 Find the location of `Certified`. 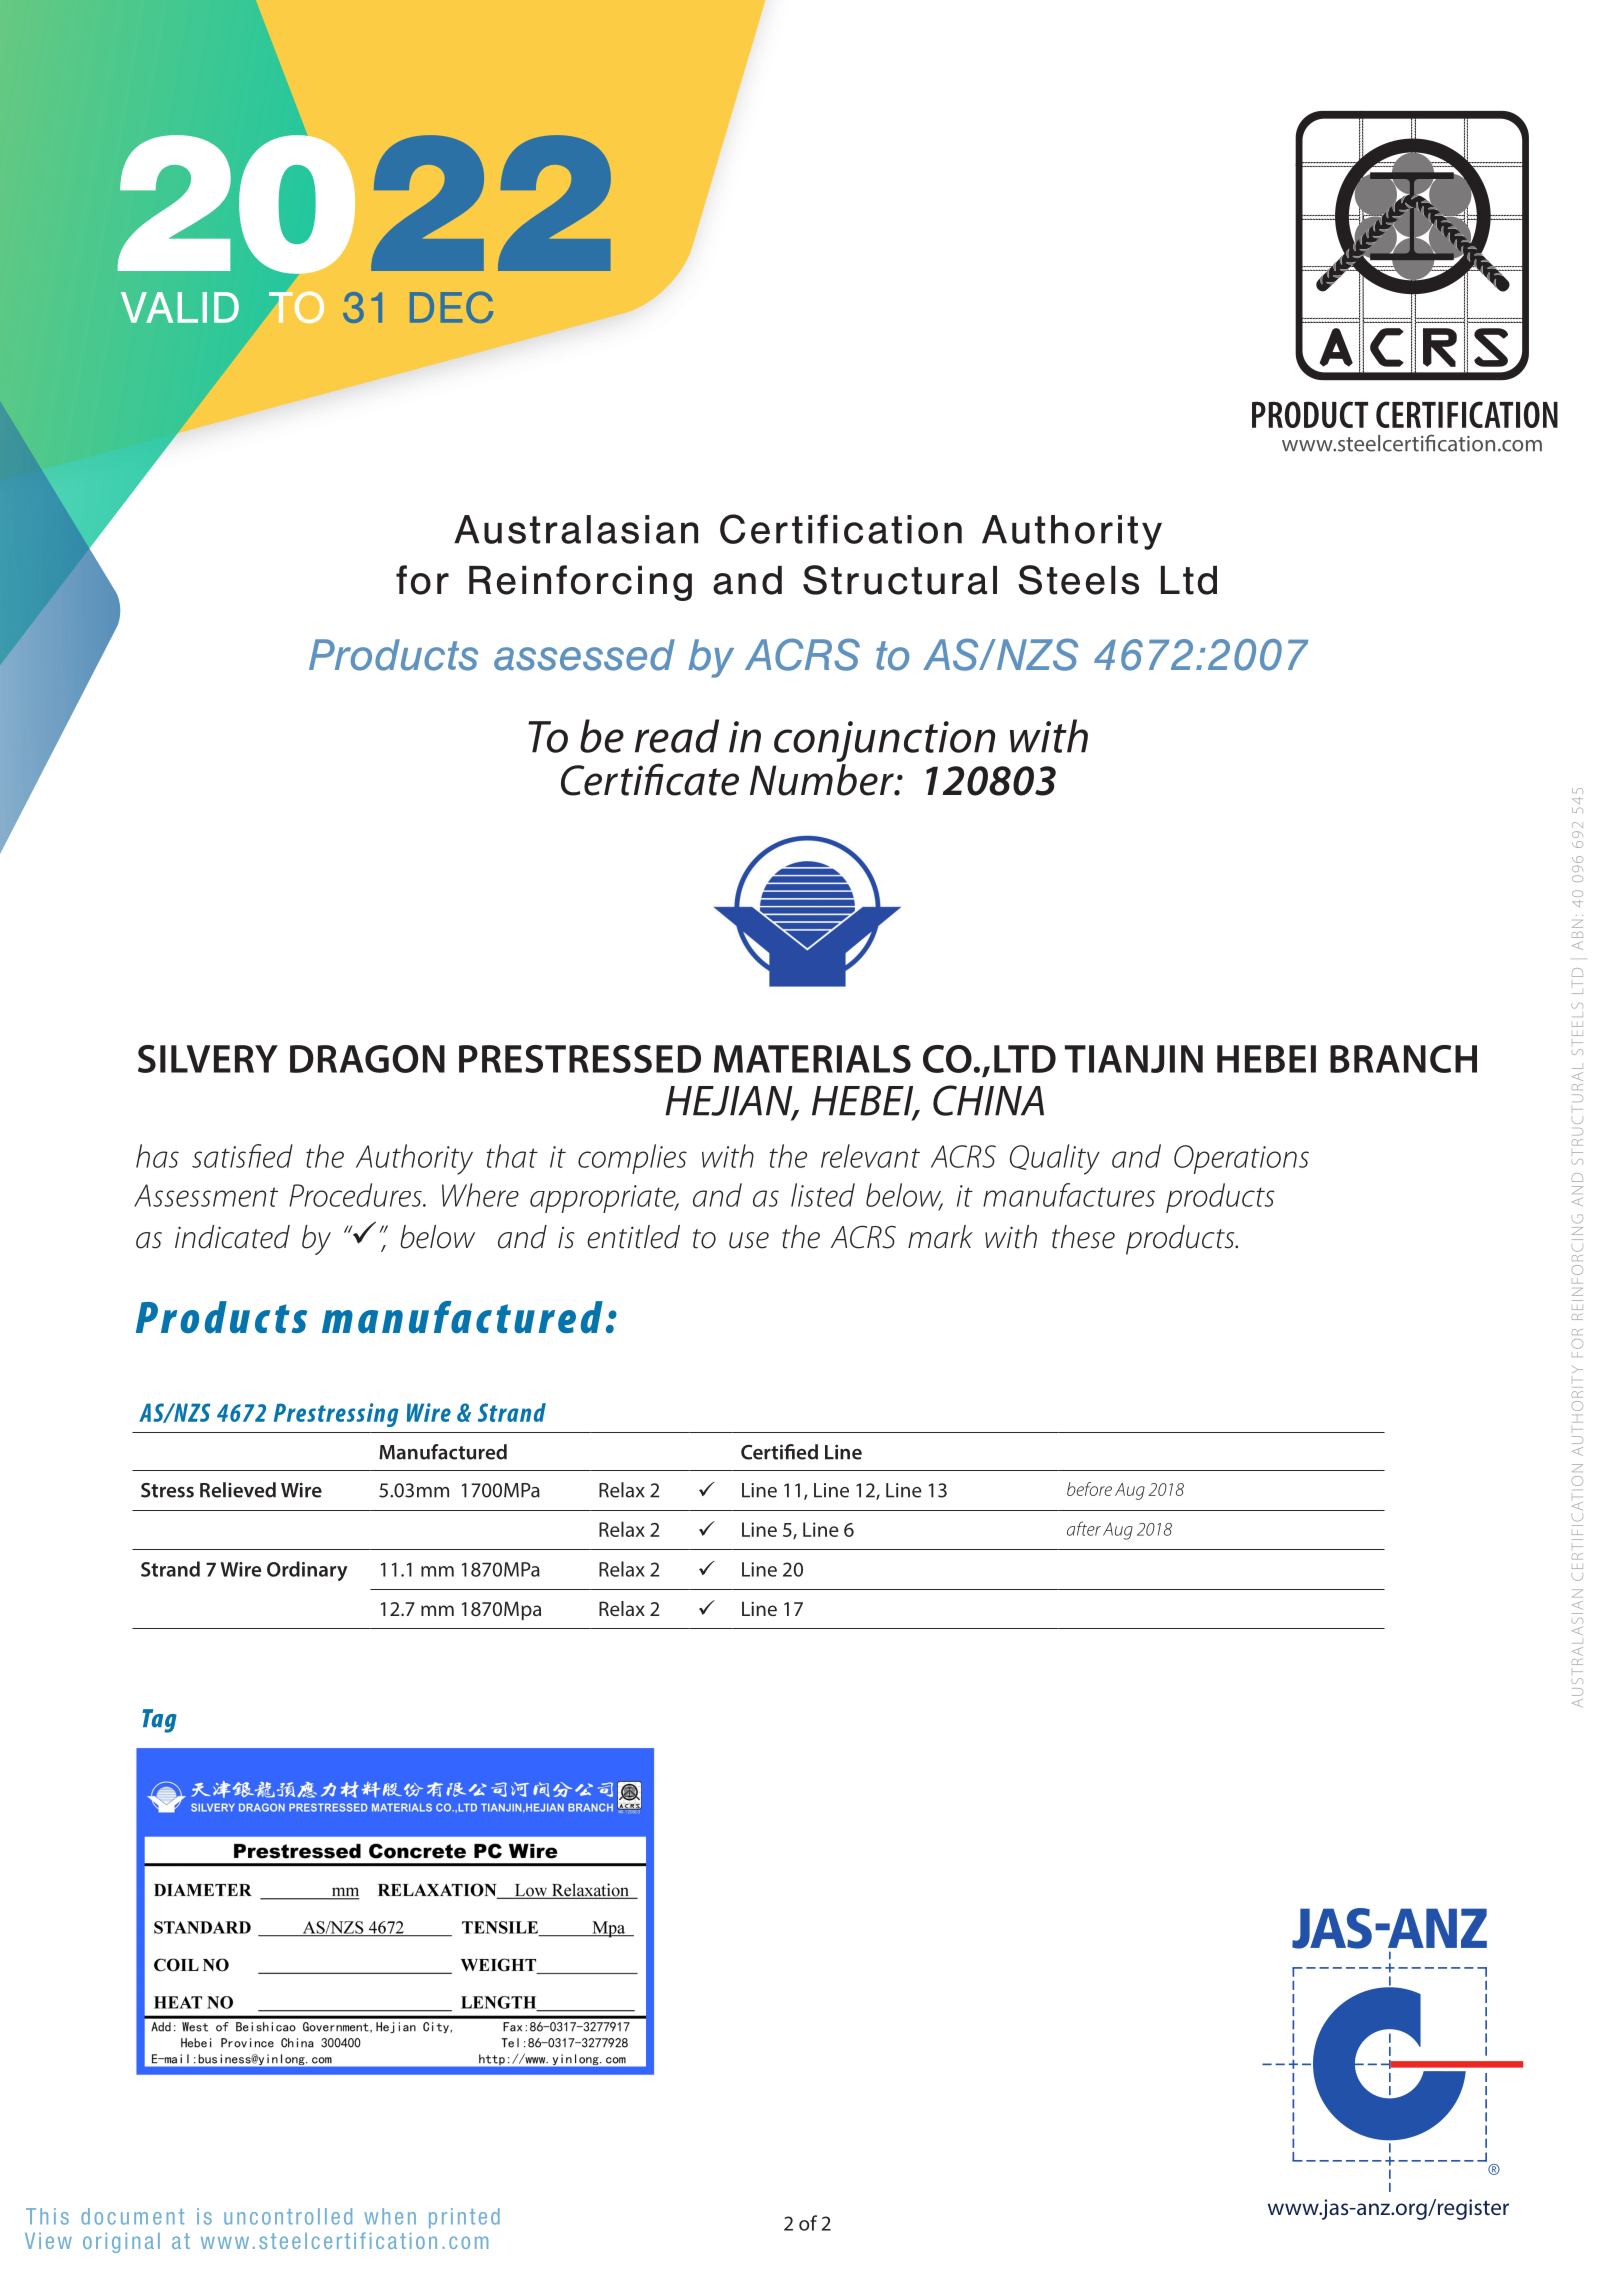

Certified is located at coordinates (779, 1452).
